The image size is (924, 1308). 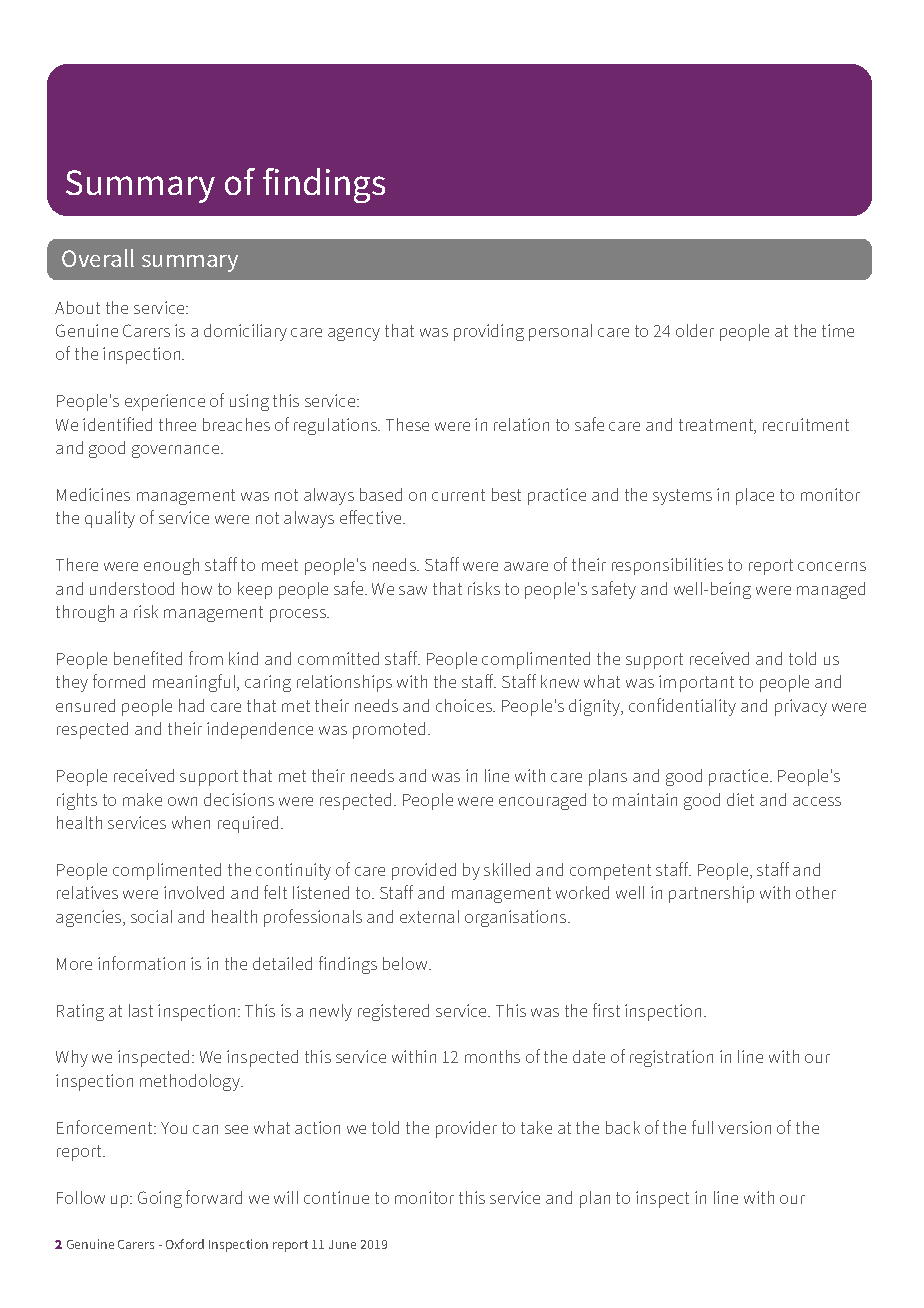 What do you see at coordinates (98, 258) in the screenshot?
I see `Overall` at bounding box center [98, 258].
